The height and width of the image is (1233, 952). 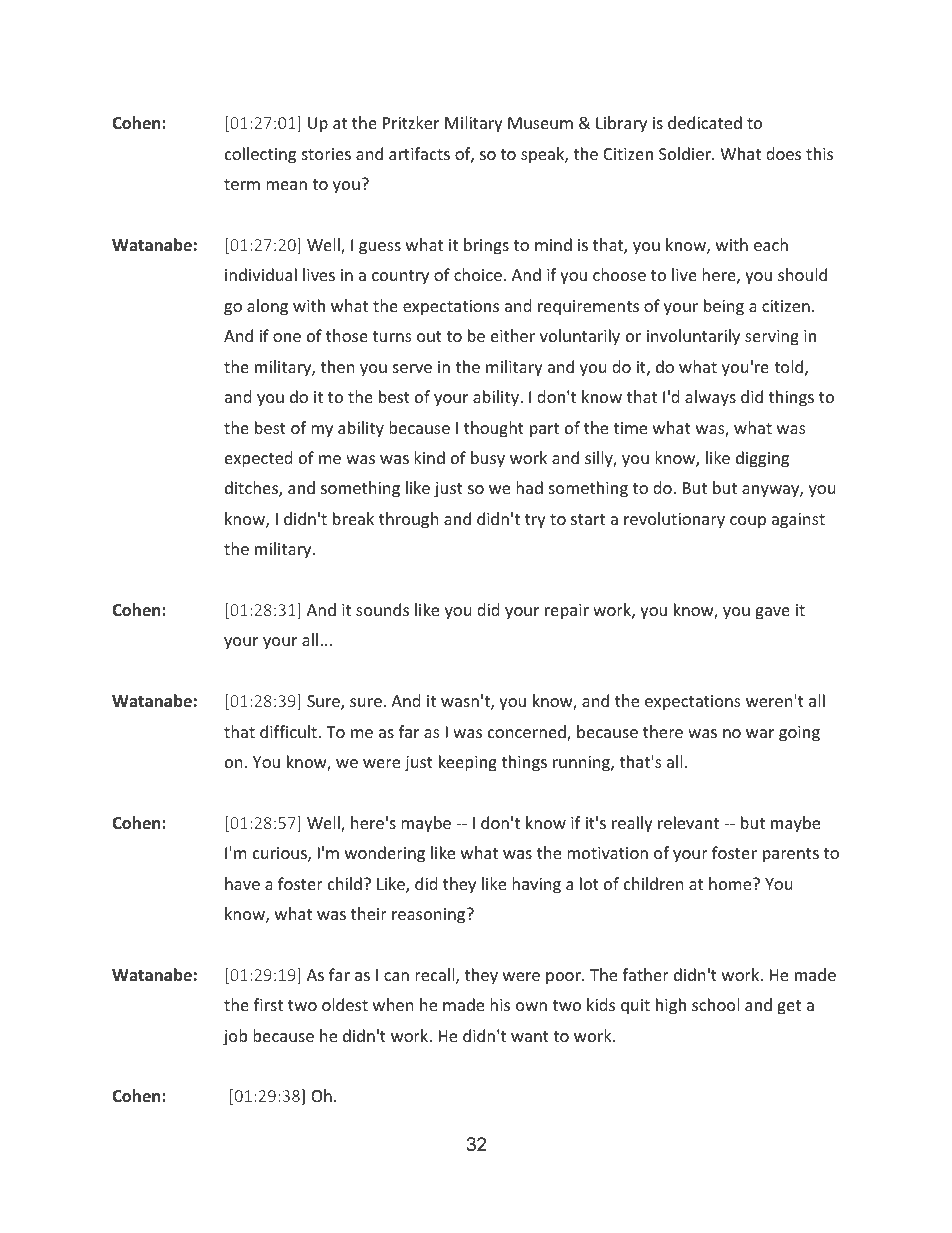 I want to click on running, so click(x=582, y=764).
